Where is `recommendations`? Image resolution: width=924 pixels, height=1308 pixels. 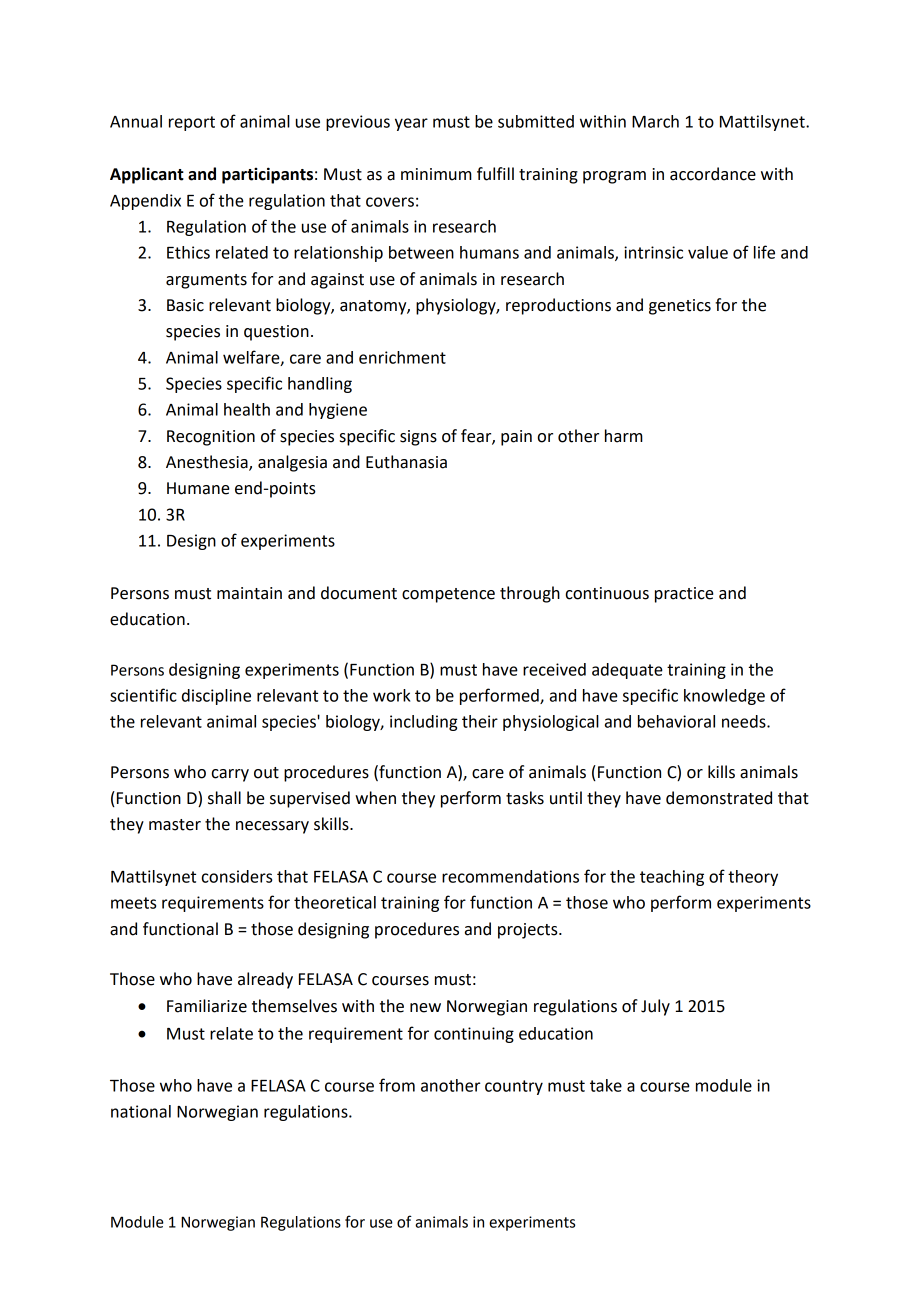
recommendations is located at coordinates (510, 876).
